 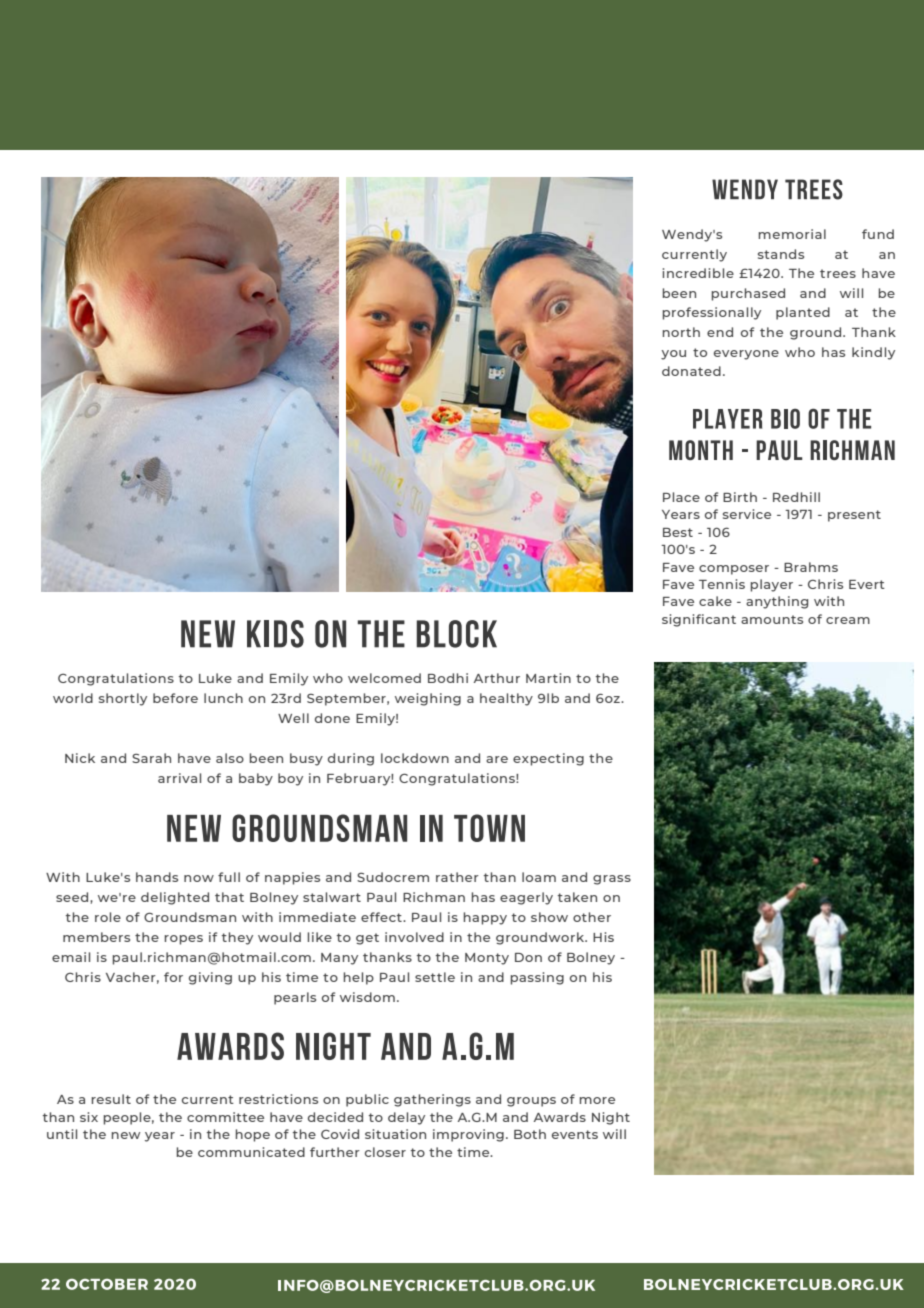 I want to click on new, so click(x=125, y=1135).
